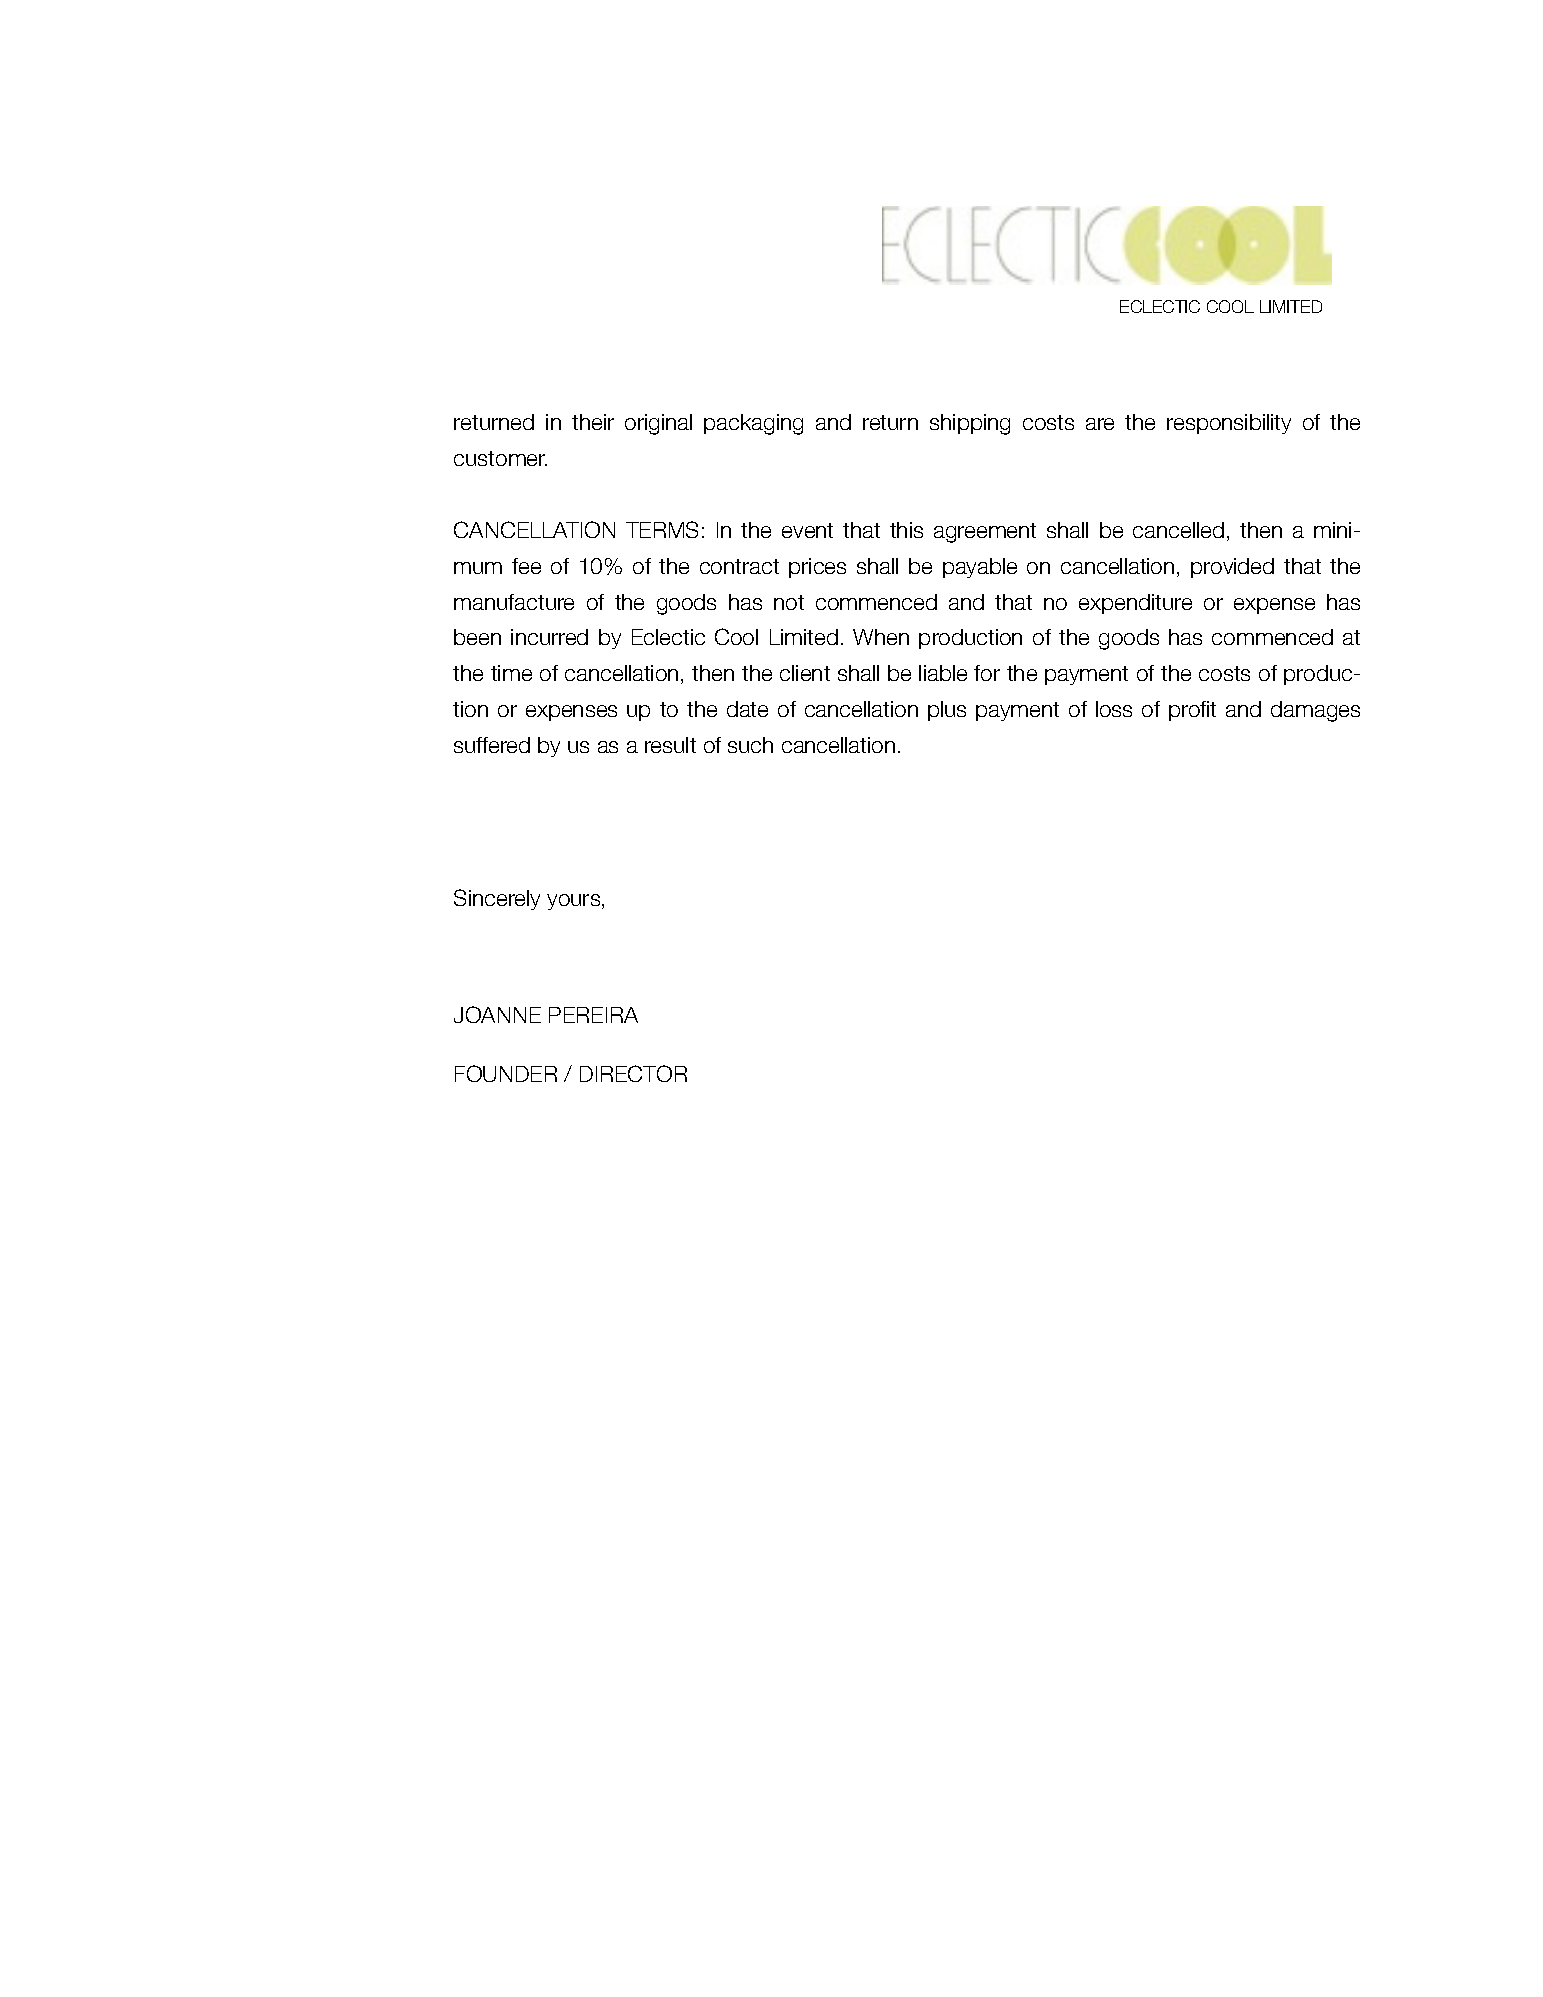 The image size is (1543, 1997). What do you see at coordinates (1229, 424) in the document?
I see `responsibility` at bounding box center [1229, 424].
